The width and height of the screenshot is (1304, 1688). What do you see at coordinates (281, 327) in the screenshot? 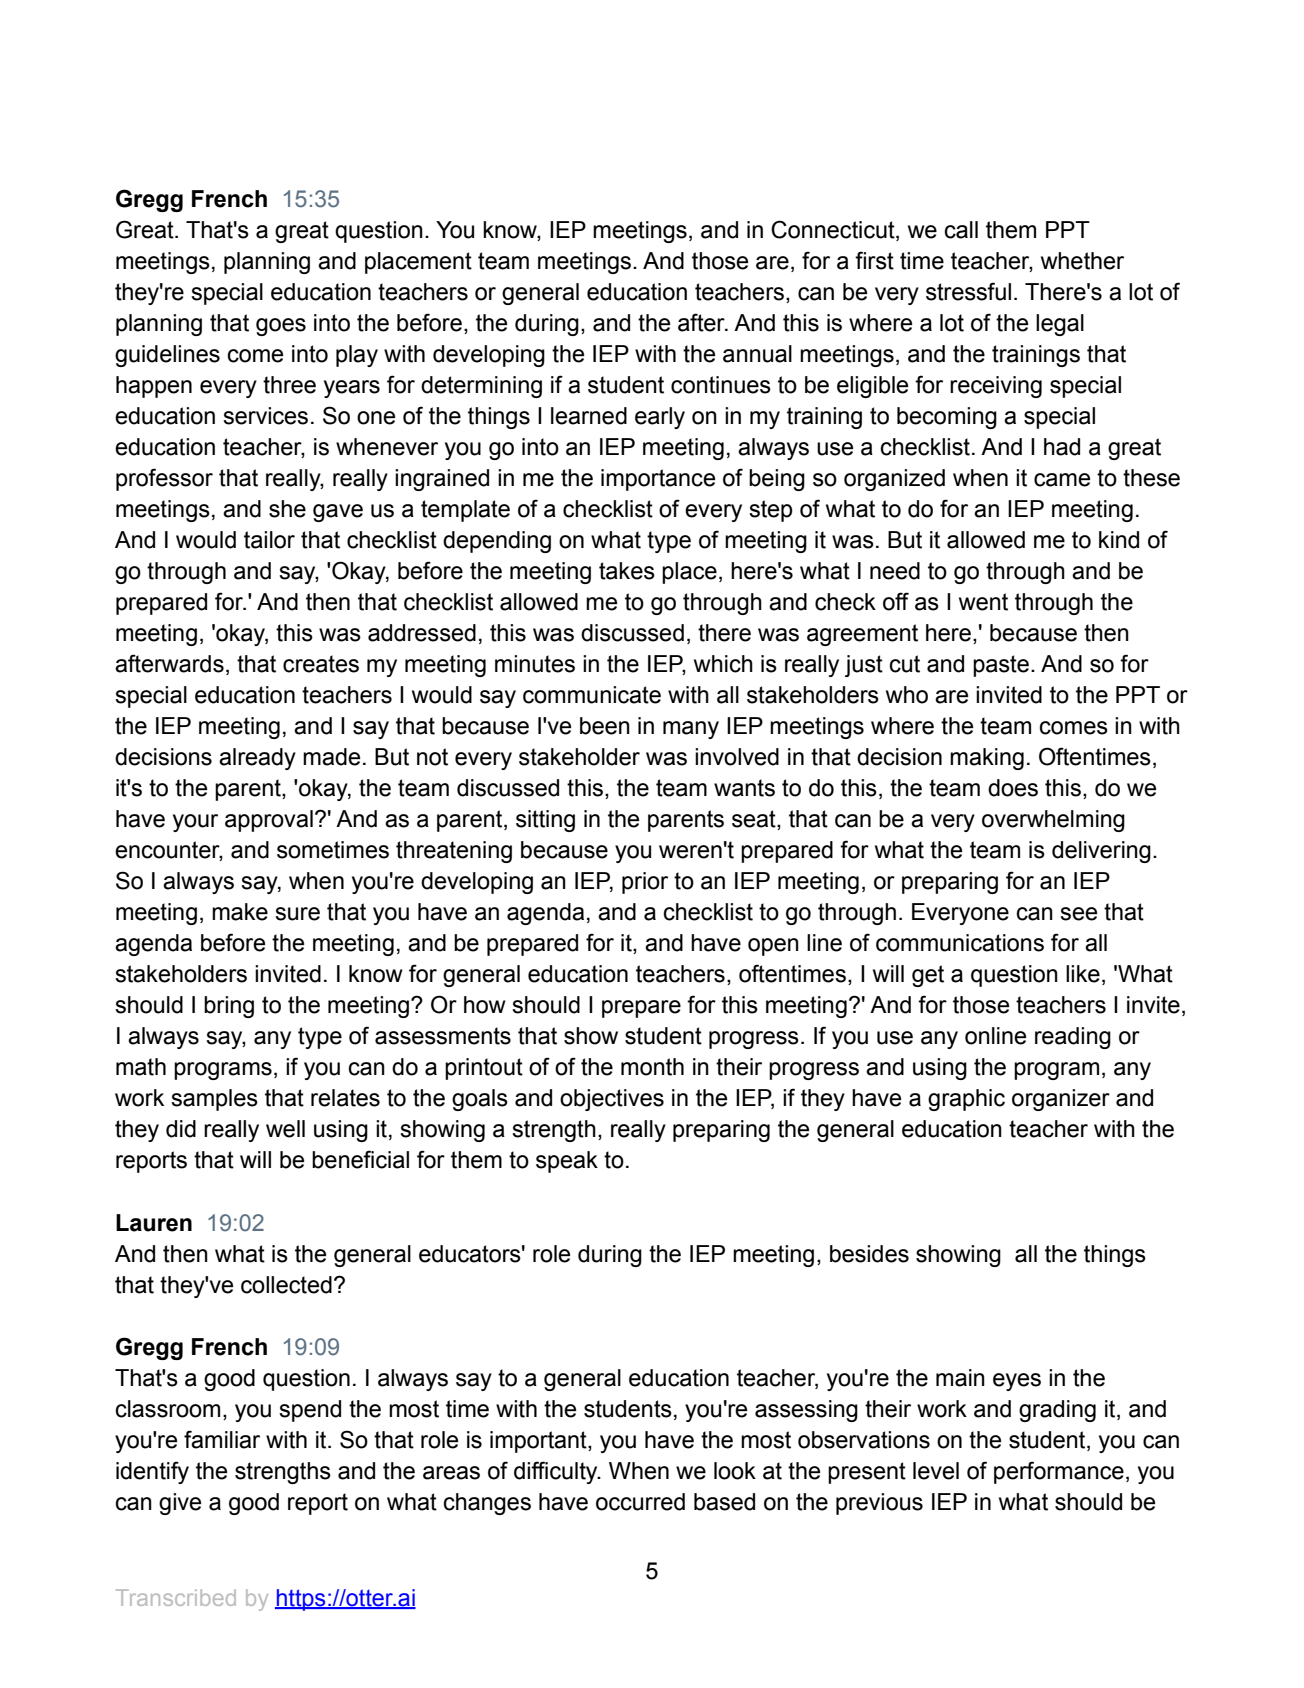
I see `goes` at bounding box center [281, 327].
